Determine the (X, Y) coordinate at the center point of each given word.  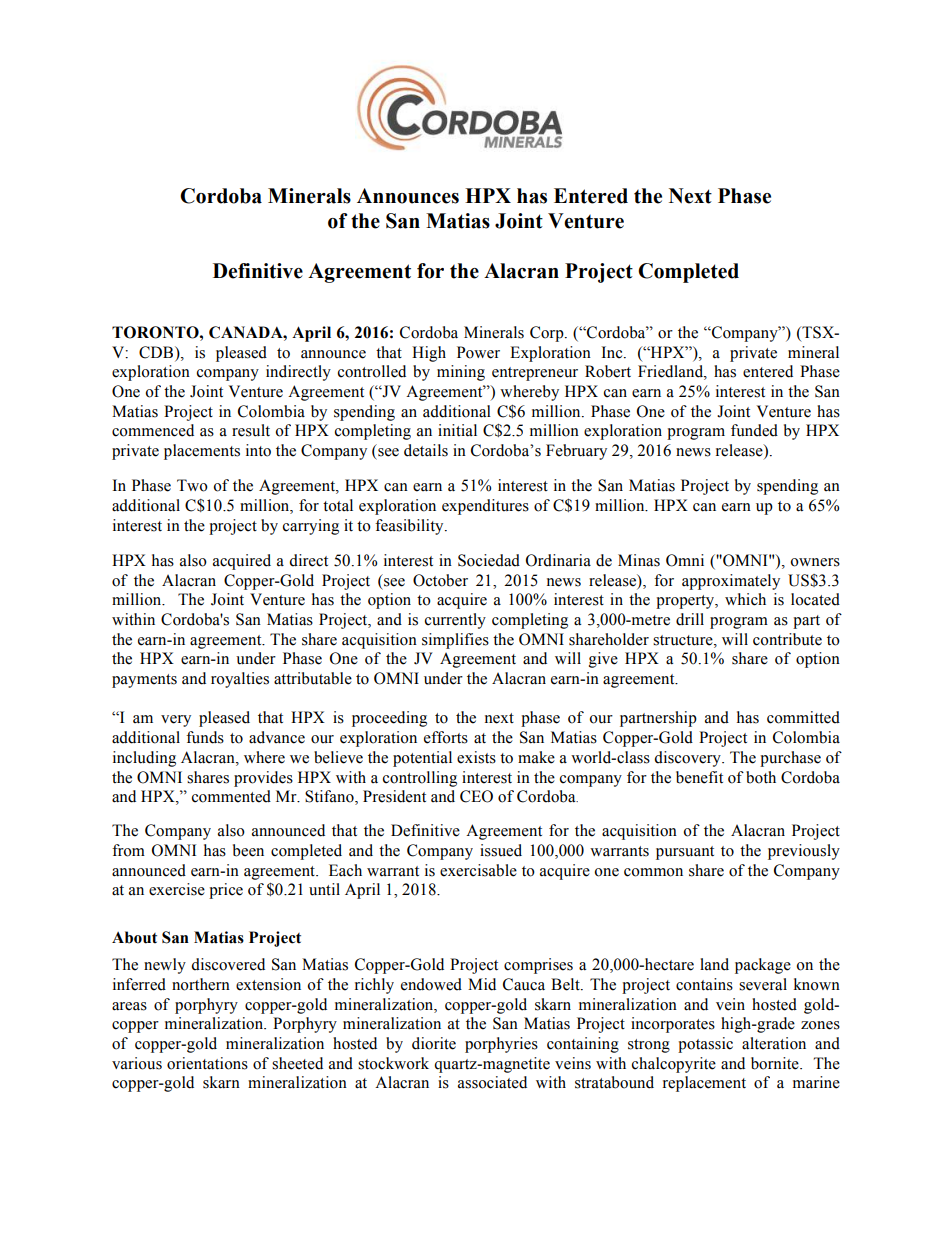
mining (461, 373)
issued (501, 850)
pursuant (685, 853)
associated (492, 1082)
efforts (446, 737)
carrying (311, 527)
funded (754, 430)
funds (205, 737)
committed (803, 717)
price (226, 891)
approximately (731, 582)
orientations (207, 1063)
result (251, 430)
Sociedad (489, 560)
